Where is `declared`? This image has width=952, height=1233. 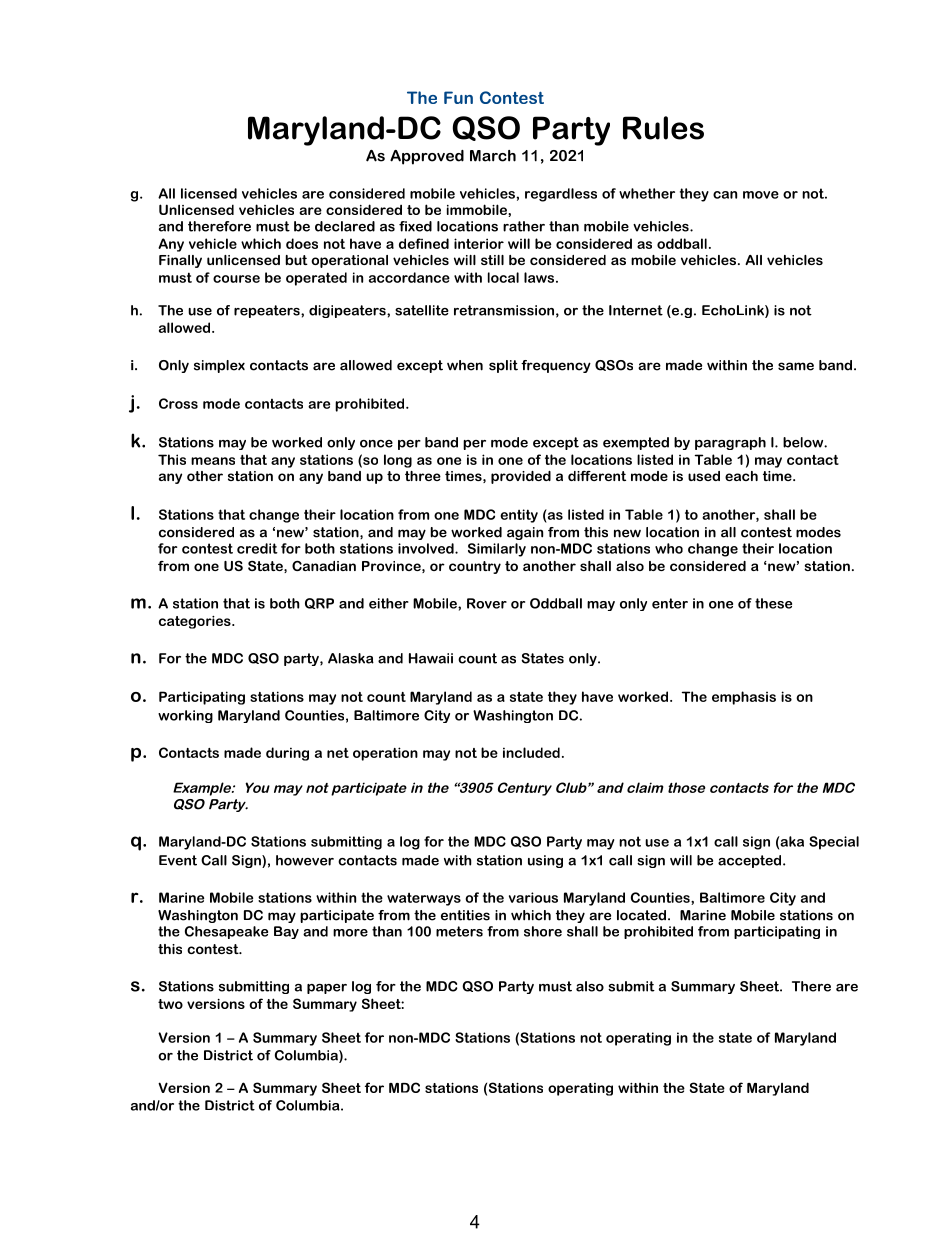 declared is located at coordinates (345, 226).
